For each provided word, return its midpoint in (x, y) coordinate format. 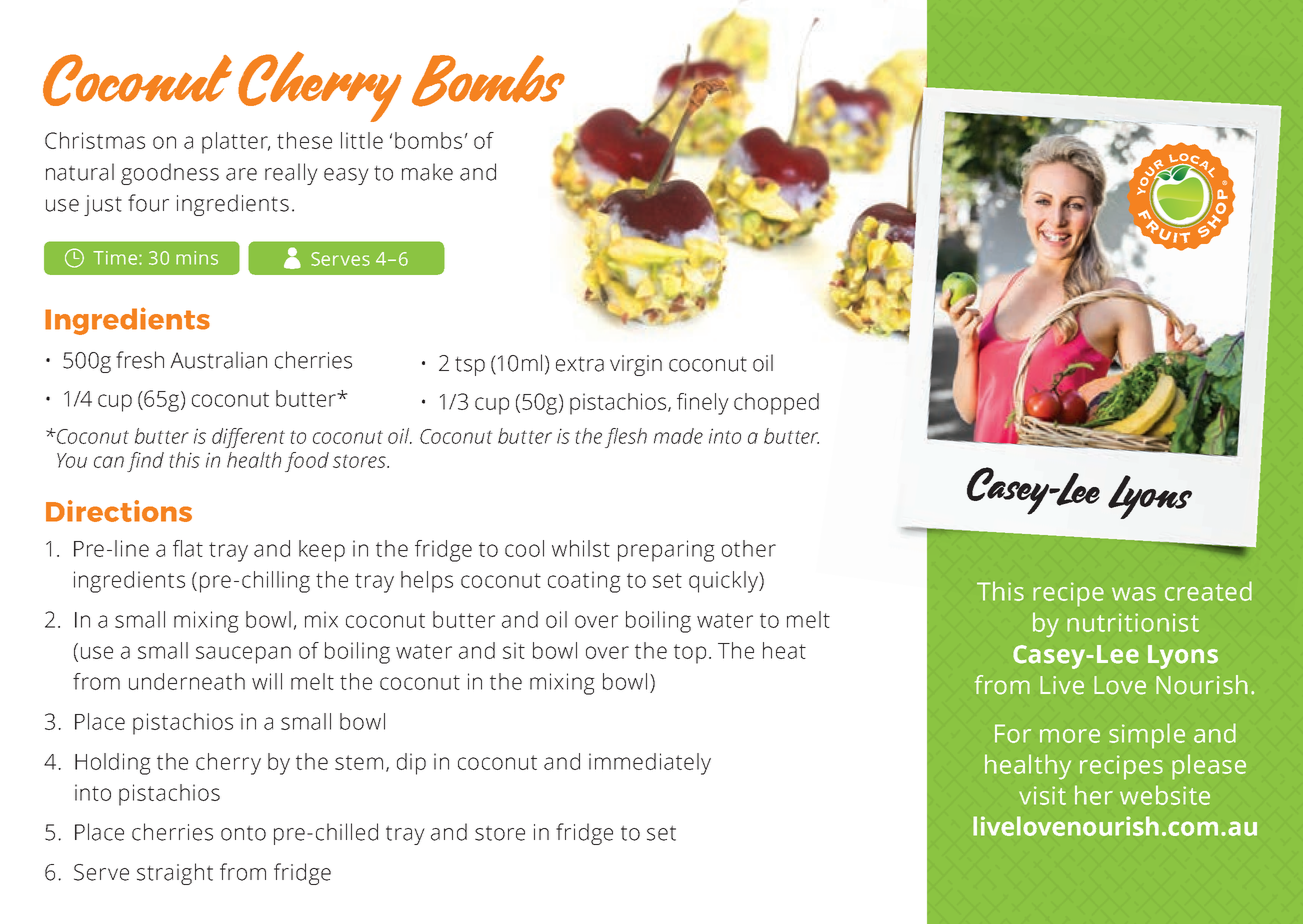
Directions (119, 511)
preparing (666, 551)
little (362, 140)
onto (243, 833)
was (1134, 594)
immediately (650, 764)
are (241, 174)
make (427, 172)
